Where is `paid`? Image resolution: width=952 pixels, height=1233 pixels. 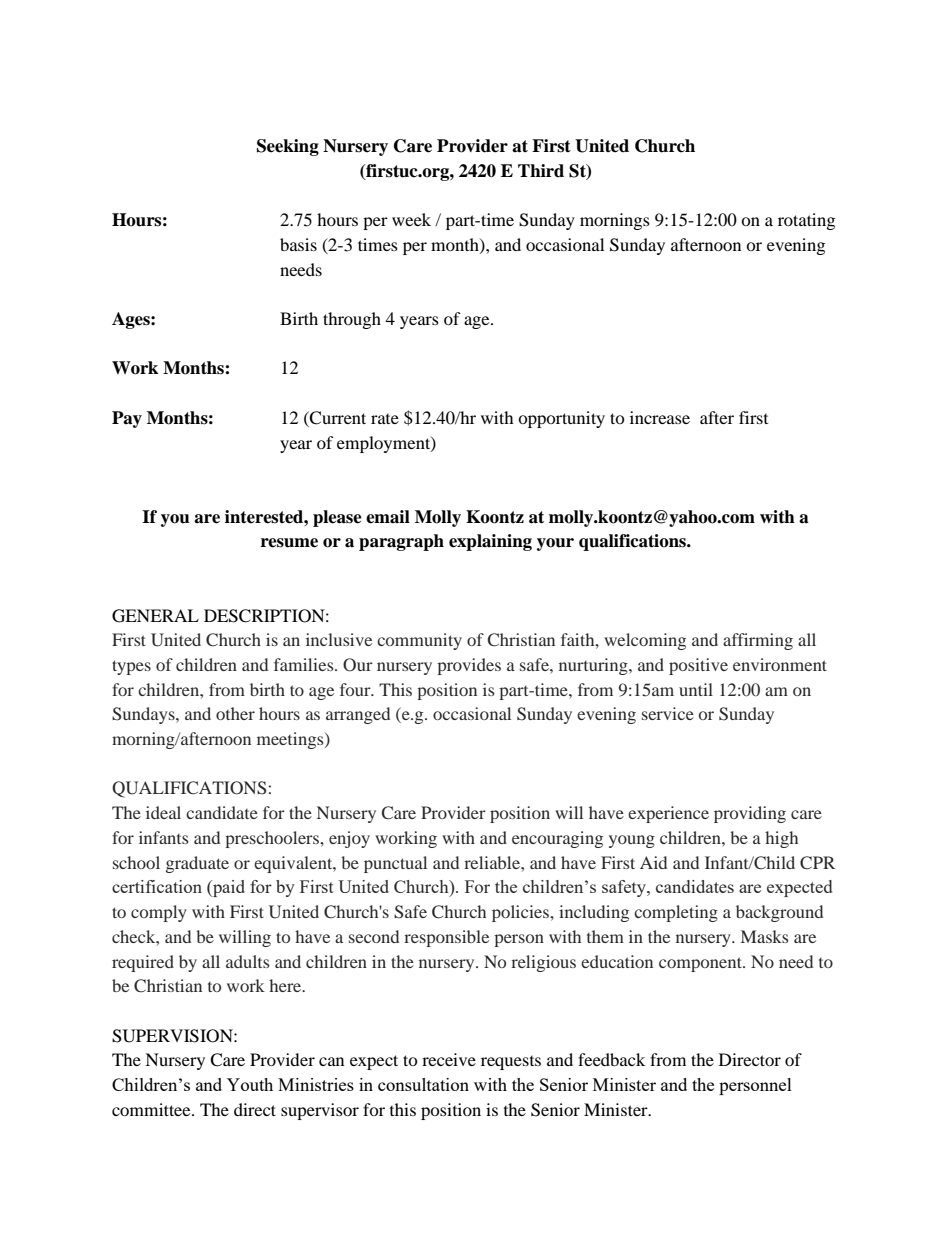
paid is located at coordinates (228, 888).
